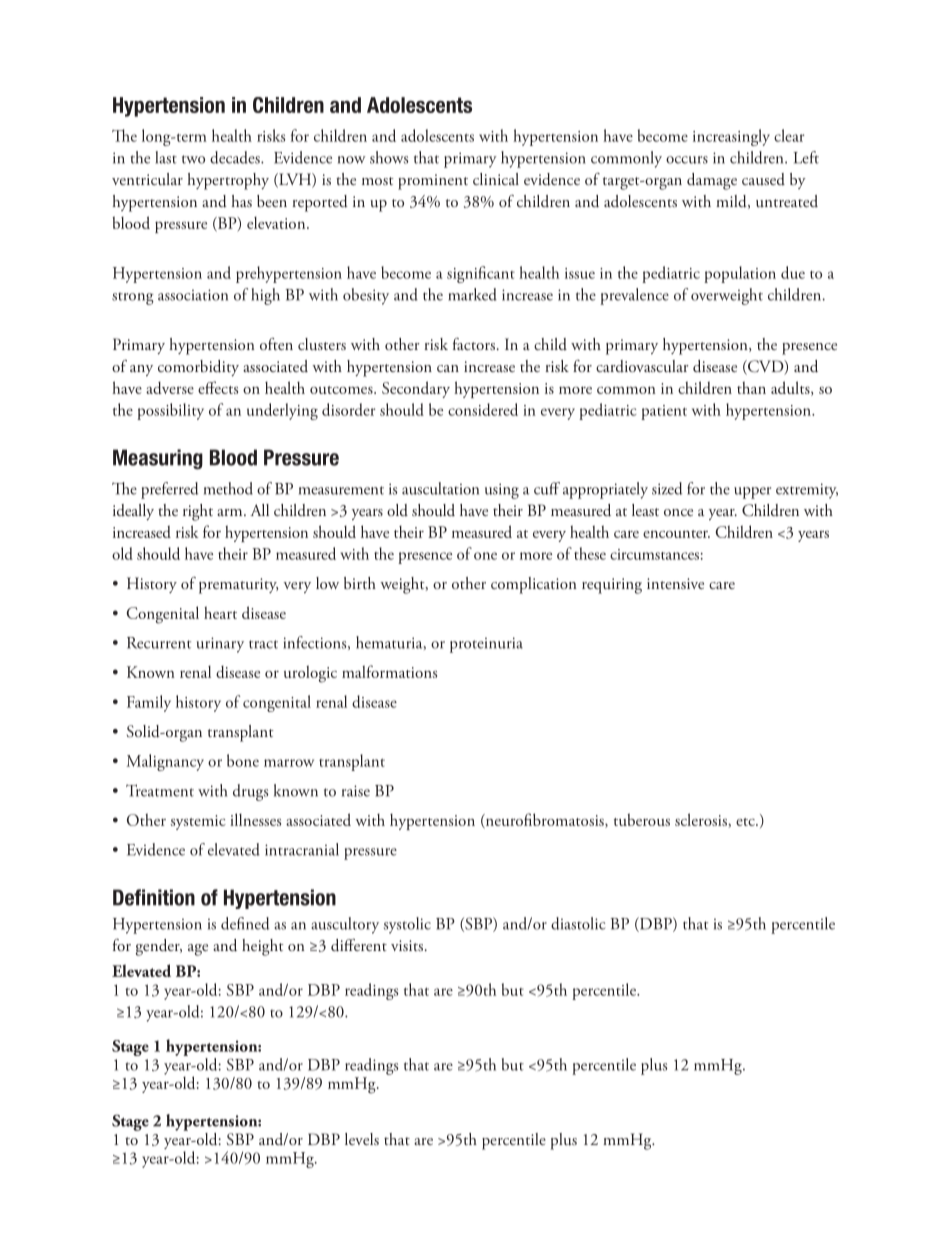  Describe the element at coordinates (483, 409) in the screenshot. I see `considered` at that location.
